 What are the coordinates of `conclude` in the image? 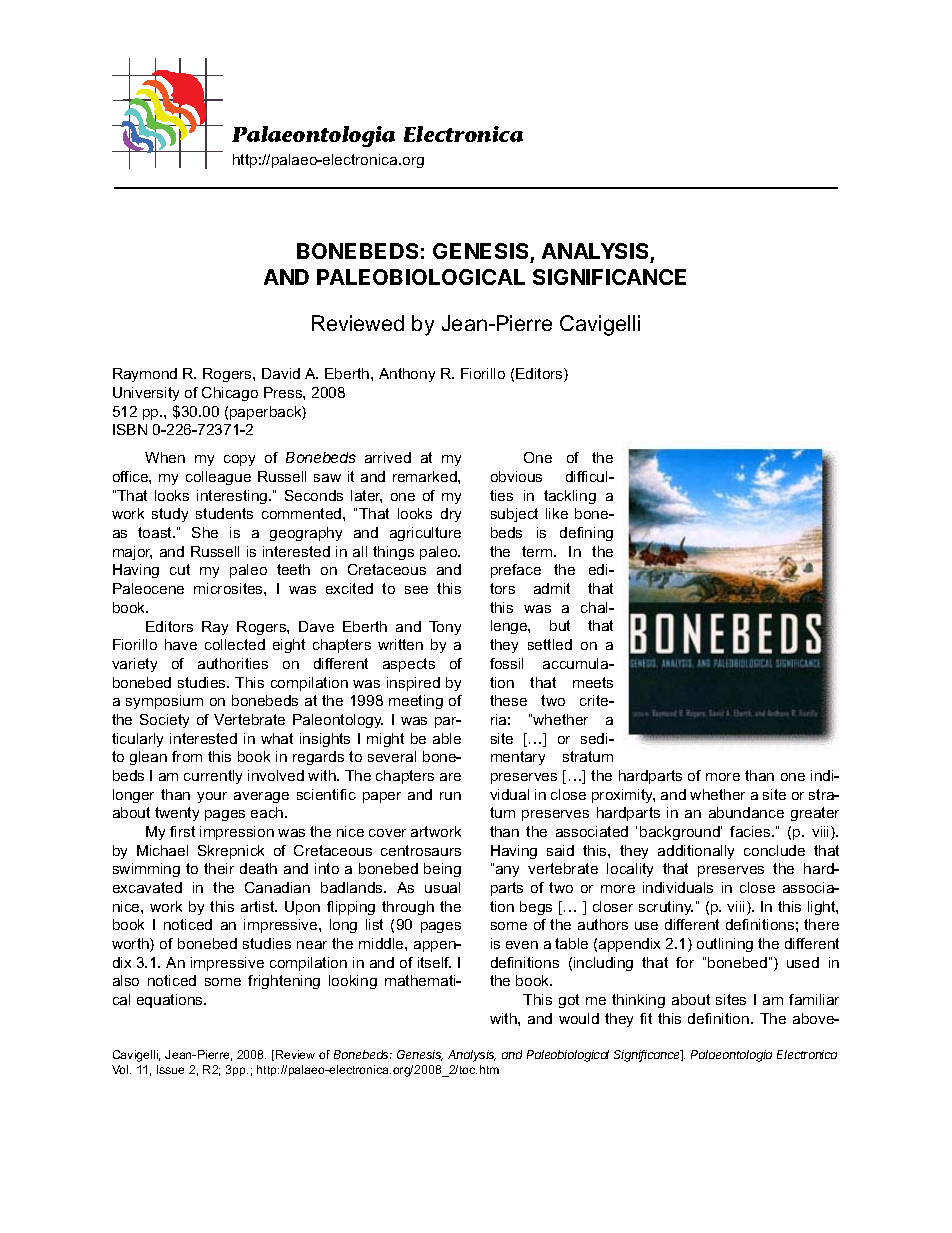 It's located at (774, 850).
